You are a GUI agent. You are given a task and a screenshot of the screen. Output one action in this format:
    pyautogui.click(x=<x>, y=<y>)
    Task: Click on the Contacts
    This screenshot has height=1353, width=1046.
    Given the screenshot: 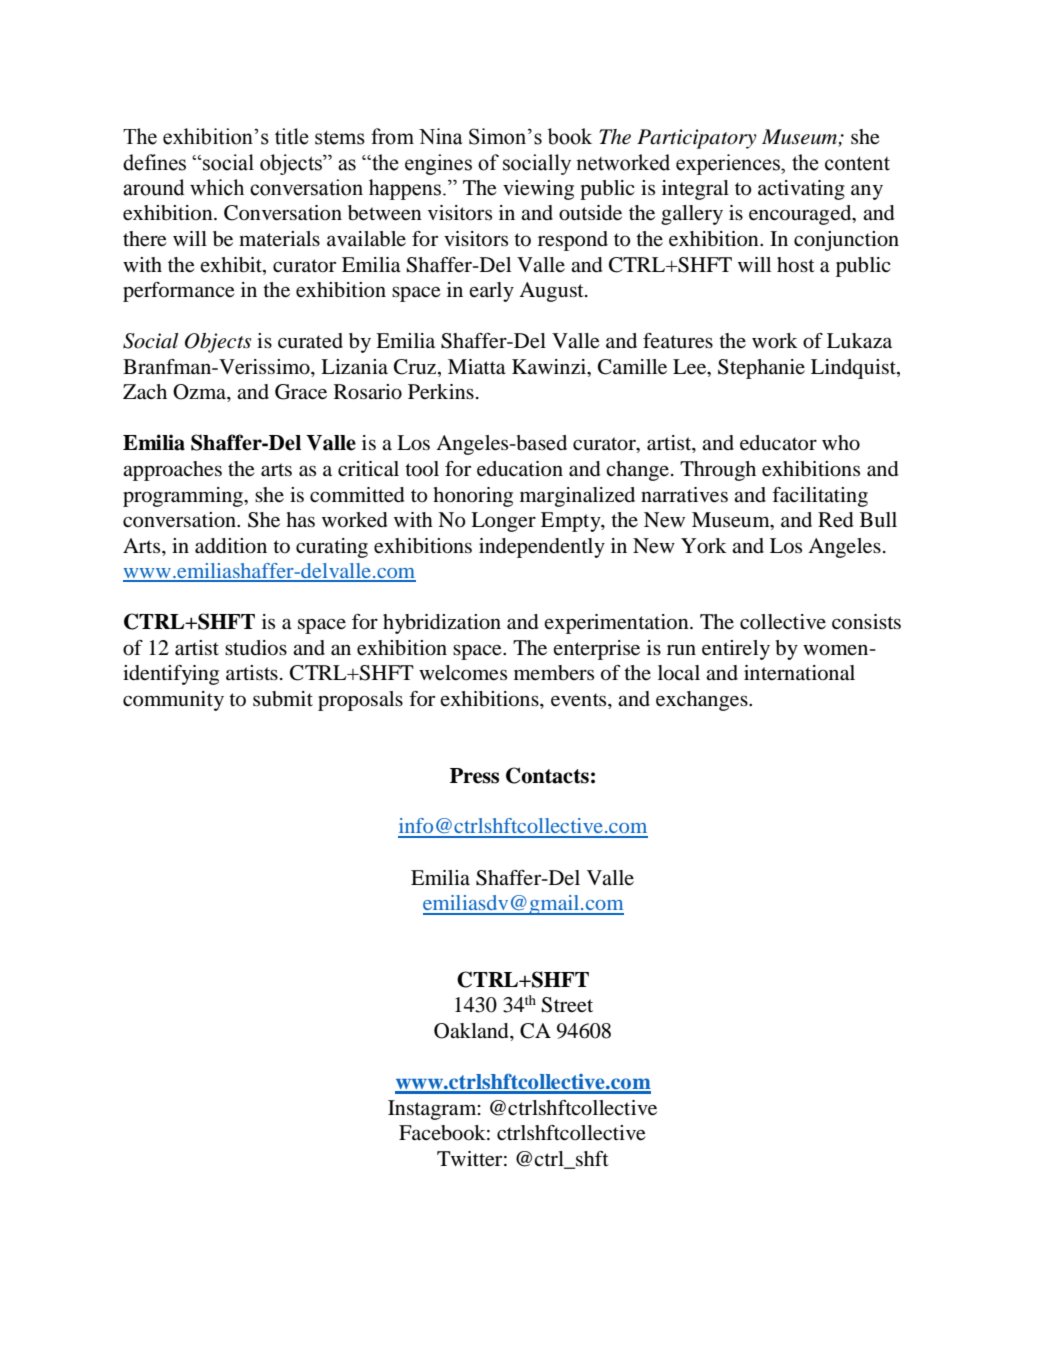 What is the action you would take?
    pyautogui.click(x=547, y=775)
